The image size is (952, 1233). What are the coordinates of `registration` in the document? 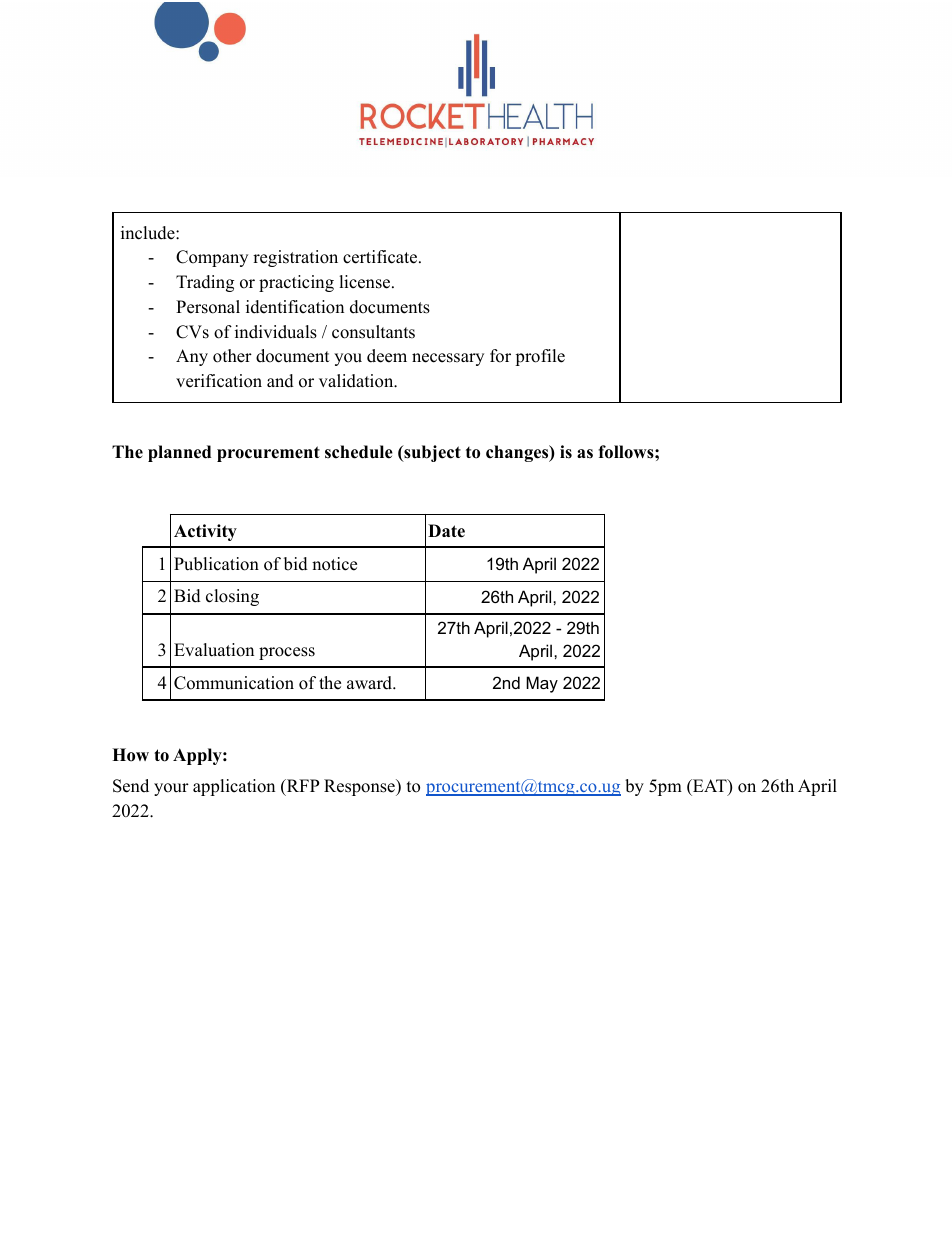 It's located at (295, 258).
